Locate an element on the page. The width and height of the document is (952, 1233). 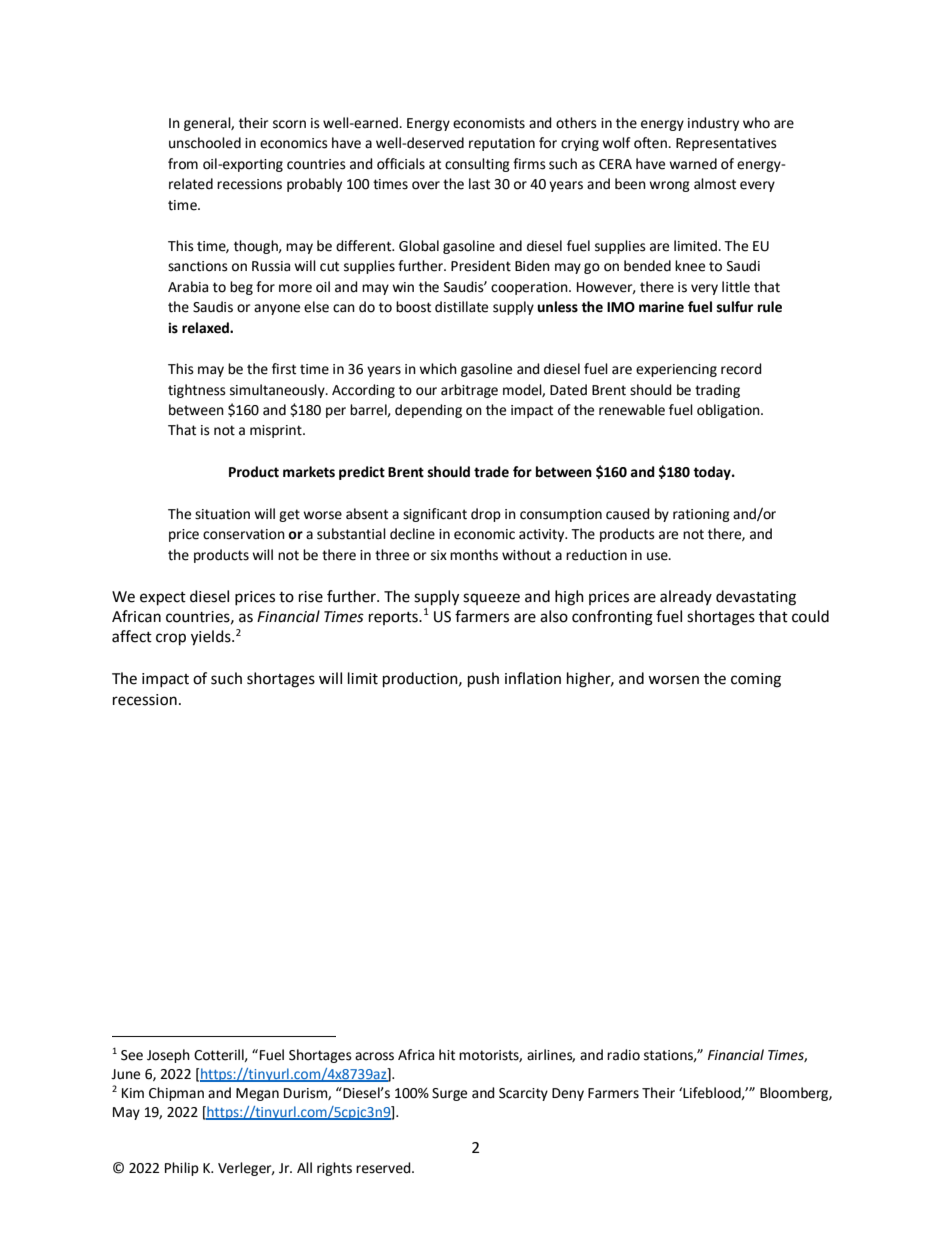
Philip is located at coordinates (182, 1169).
